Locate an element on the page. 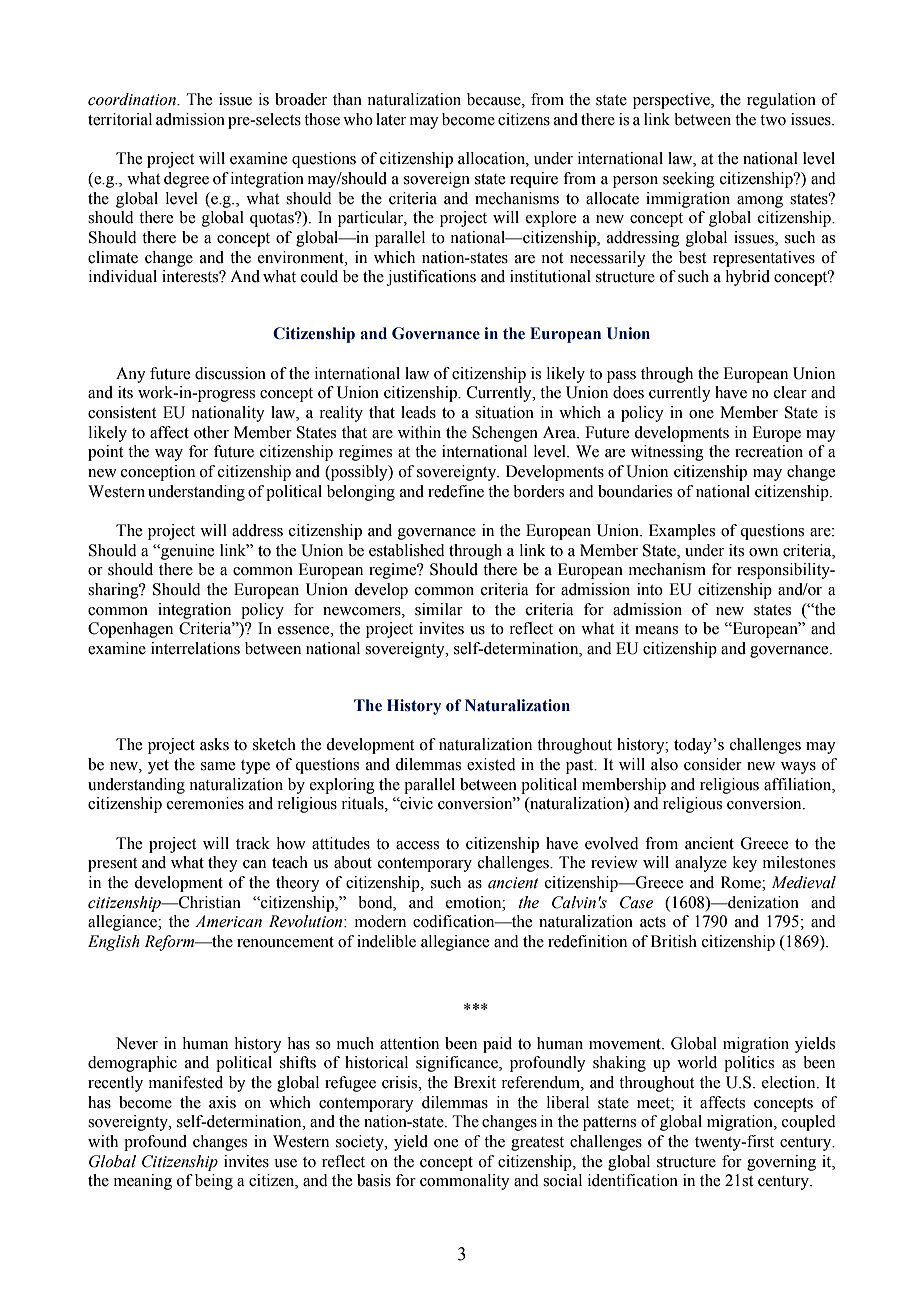 This page has width=924, height=1308. being is located at coordinates (214, 1182).
